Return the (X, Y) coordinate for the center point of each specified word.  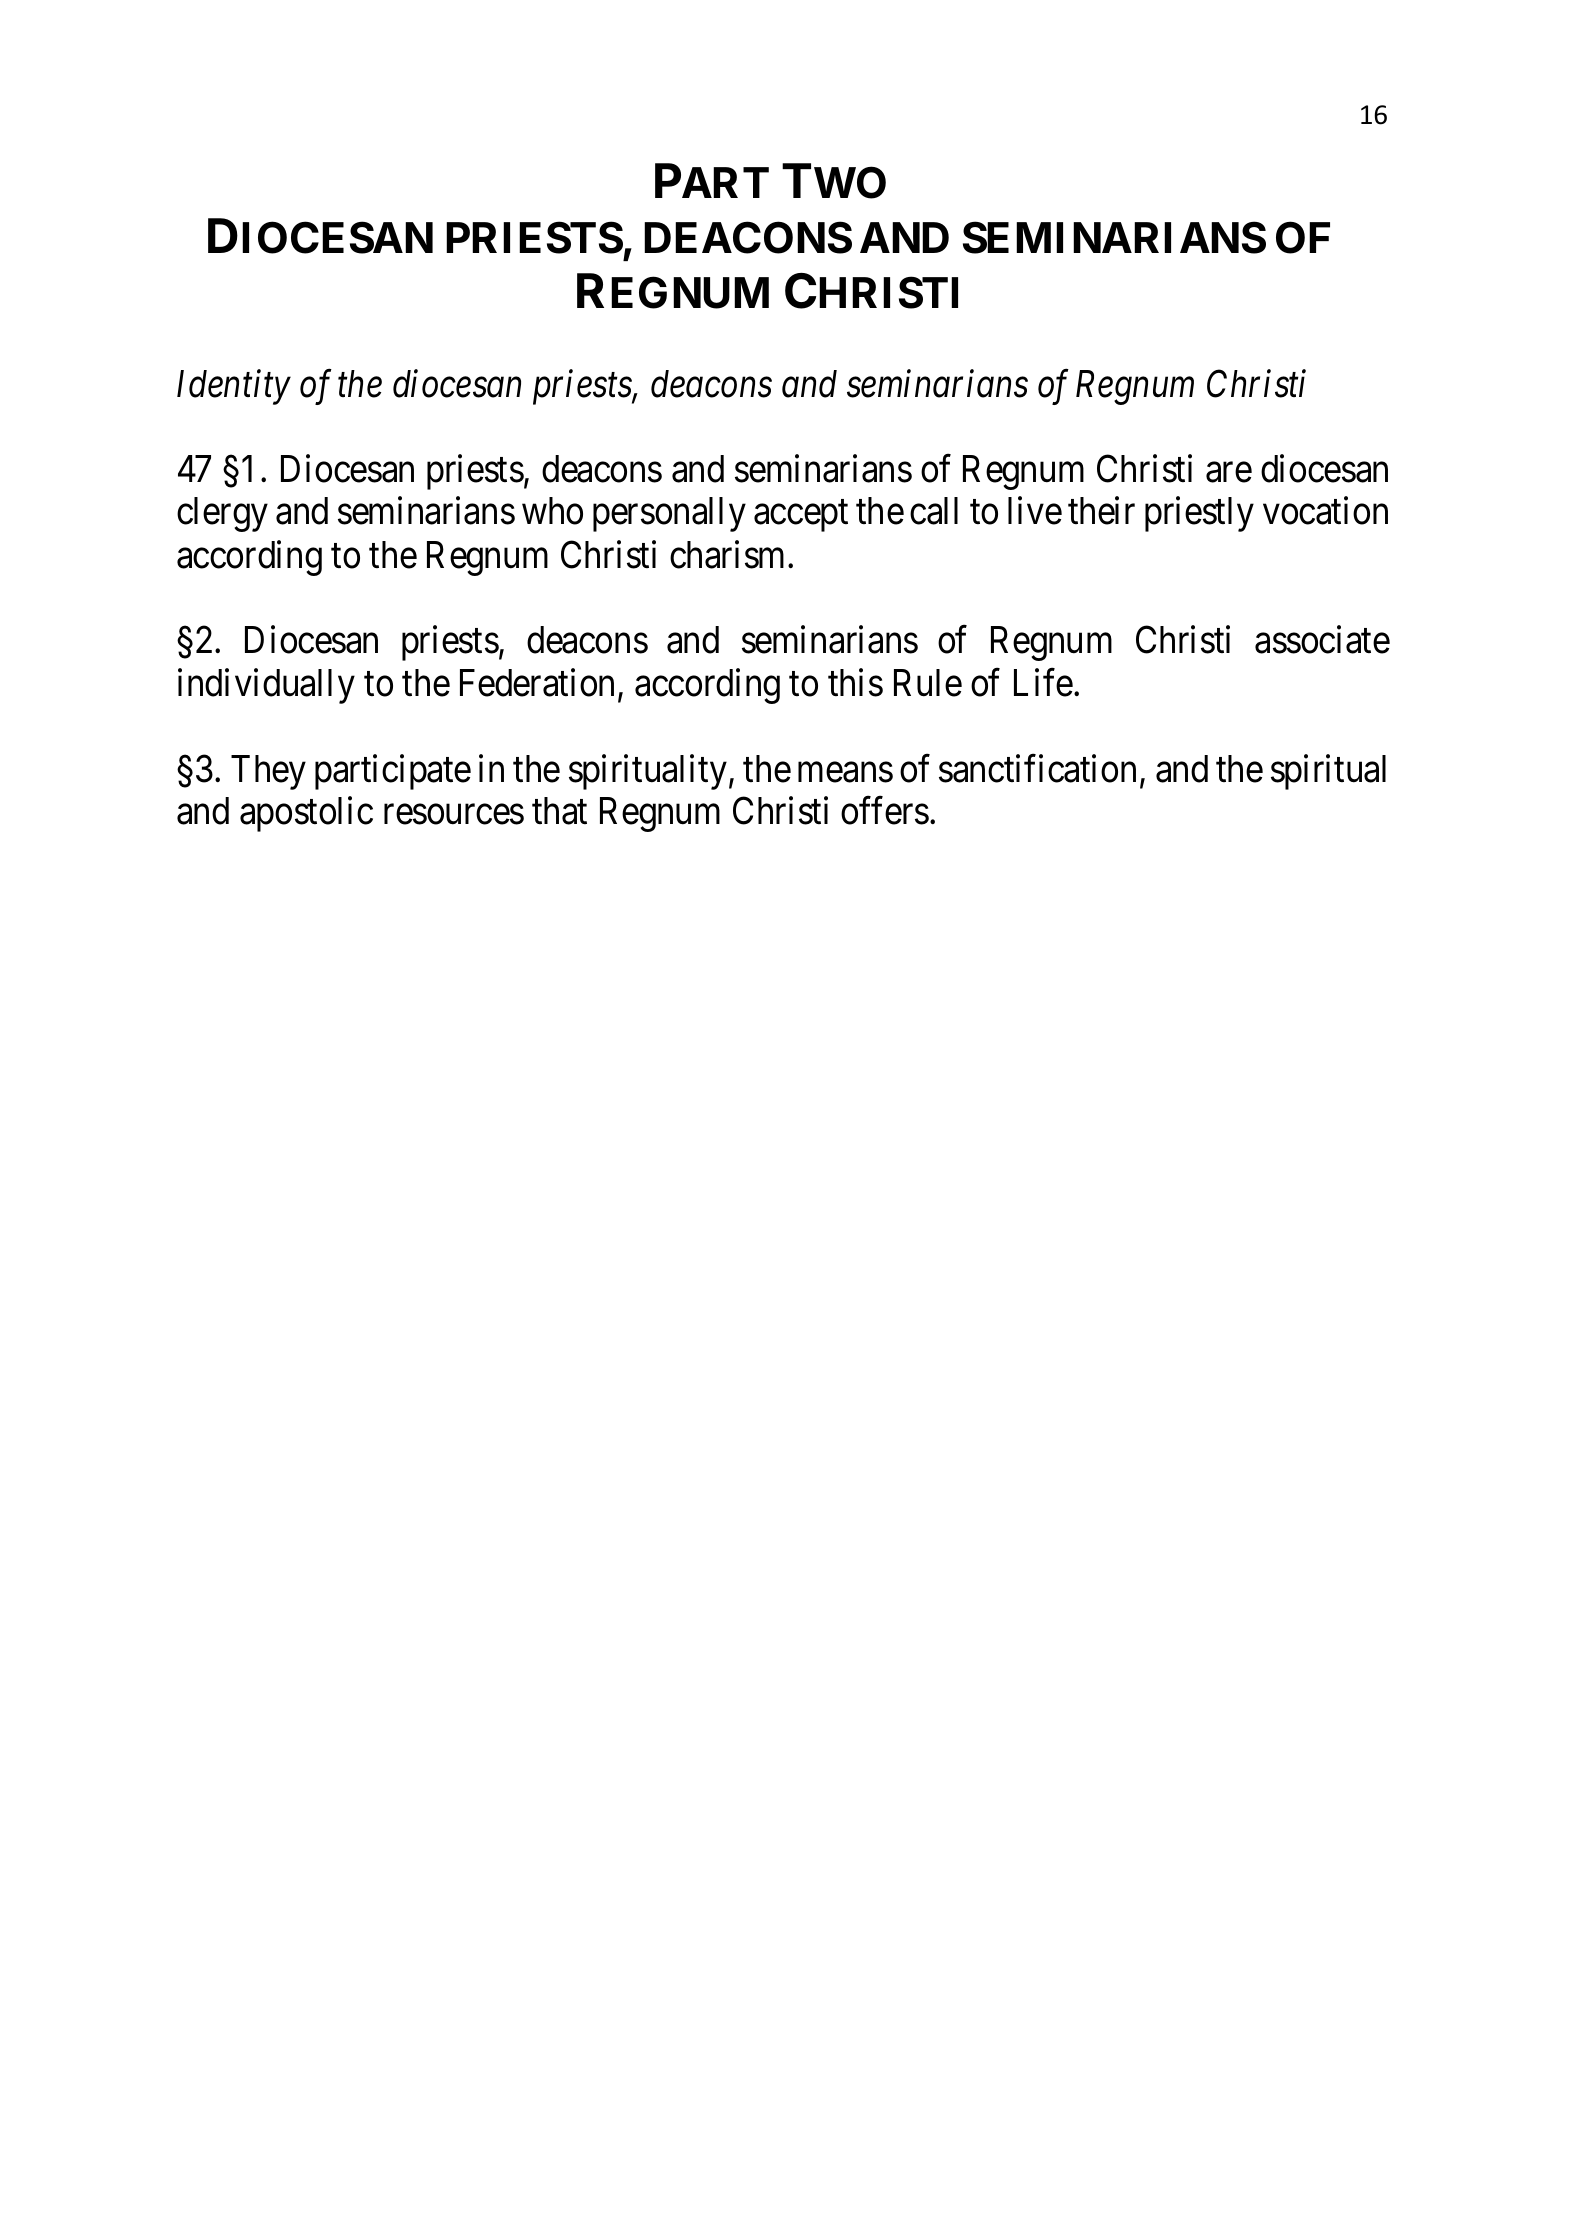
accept (801, 516)
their (1101, 511)
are (1229, 473)
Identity (234, 387)
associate (1322, 640)
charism (729, 554)
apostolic (306, 814)
